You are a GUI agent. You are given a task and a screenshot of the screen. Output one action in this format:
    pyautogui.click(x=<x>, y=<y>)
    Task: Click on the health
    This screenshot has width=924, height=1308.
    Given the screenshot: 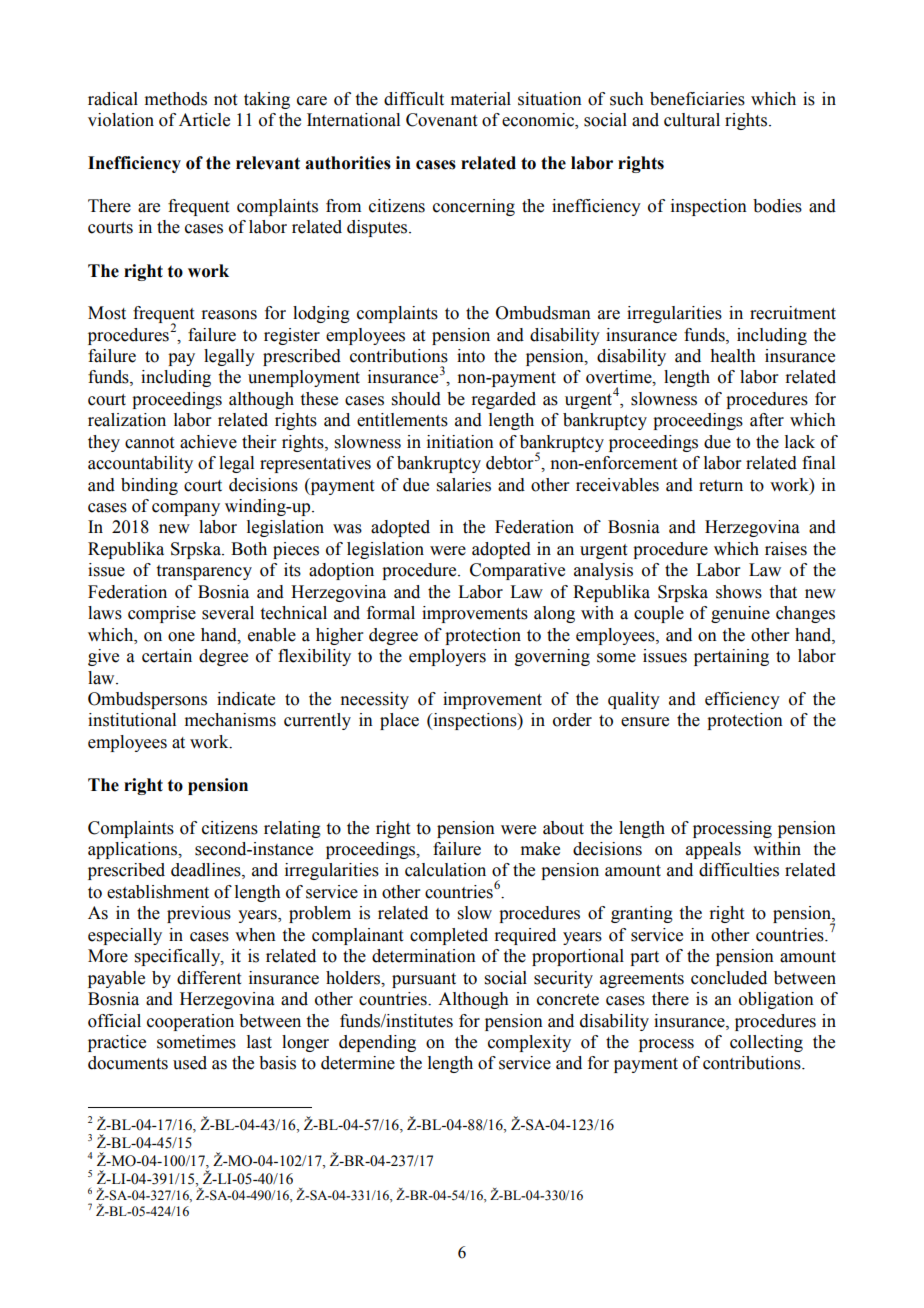 What is the action you would take?
    pyautogui.click(x=733, y=356)
